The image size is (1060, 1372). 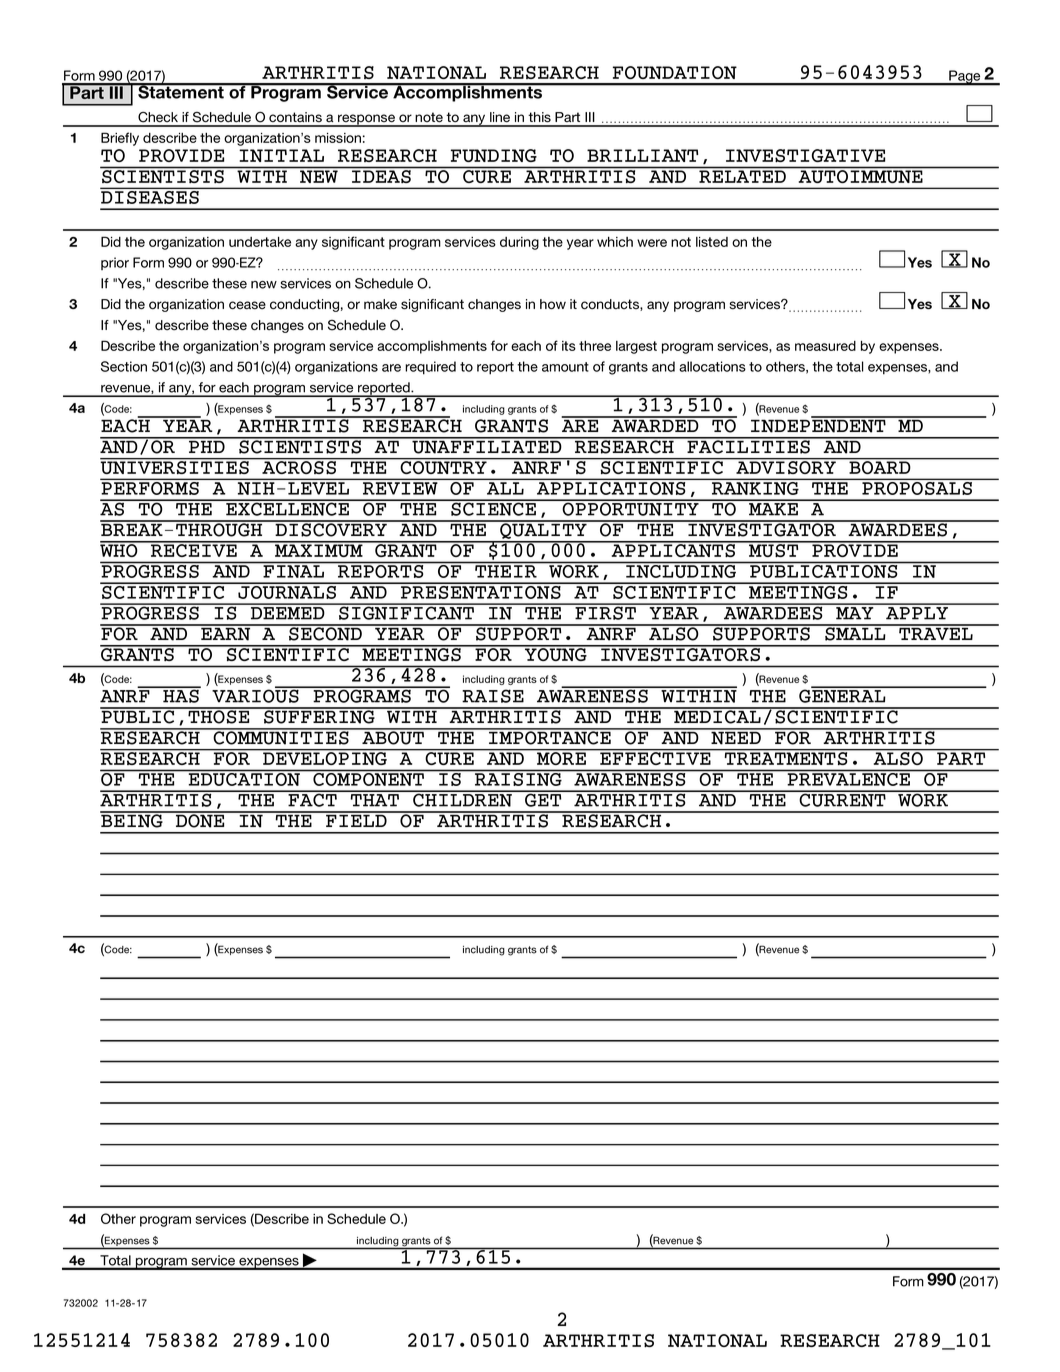 What do you see at coordinates (247, 305) in the document?
I see `cease` at bounding box center [247, 305].
